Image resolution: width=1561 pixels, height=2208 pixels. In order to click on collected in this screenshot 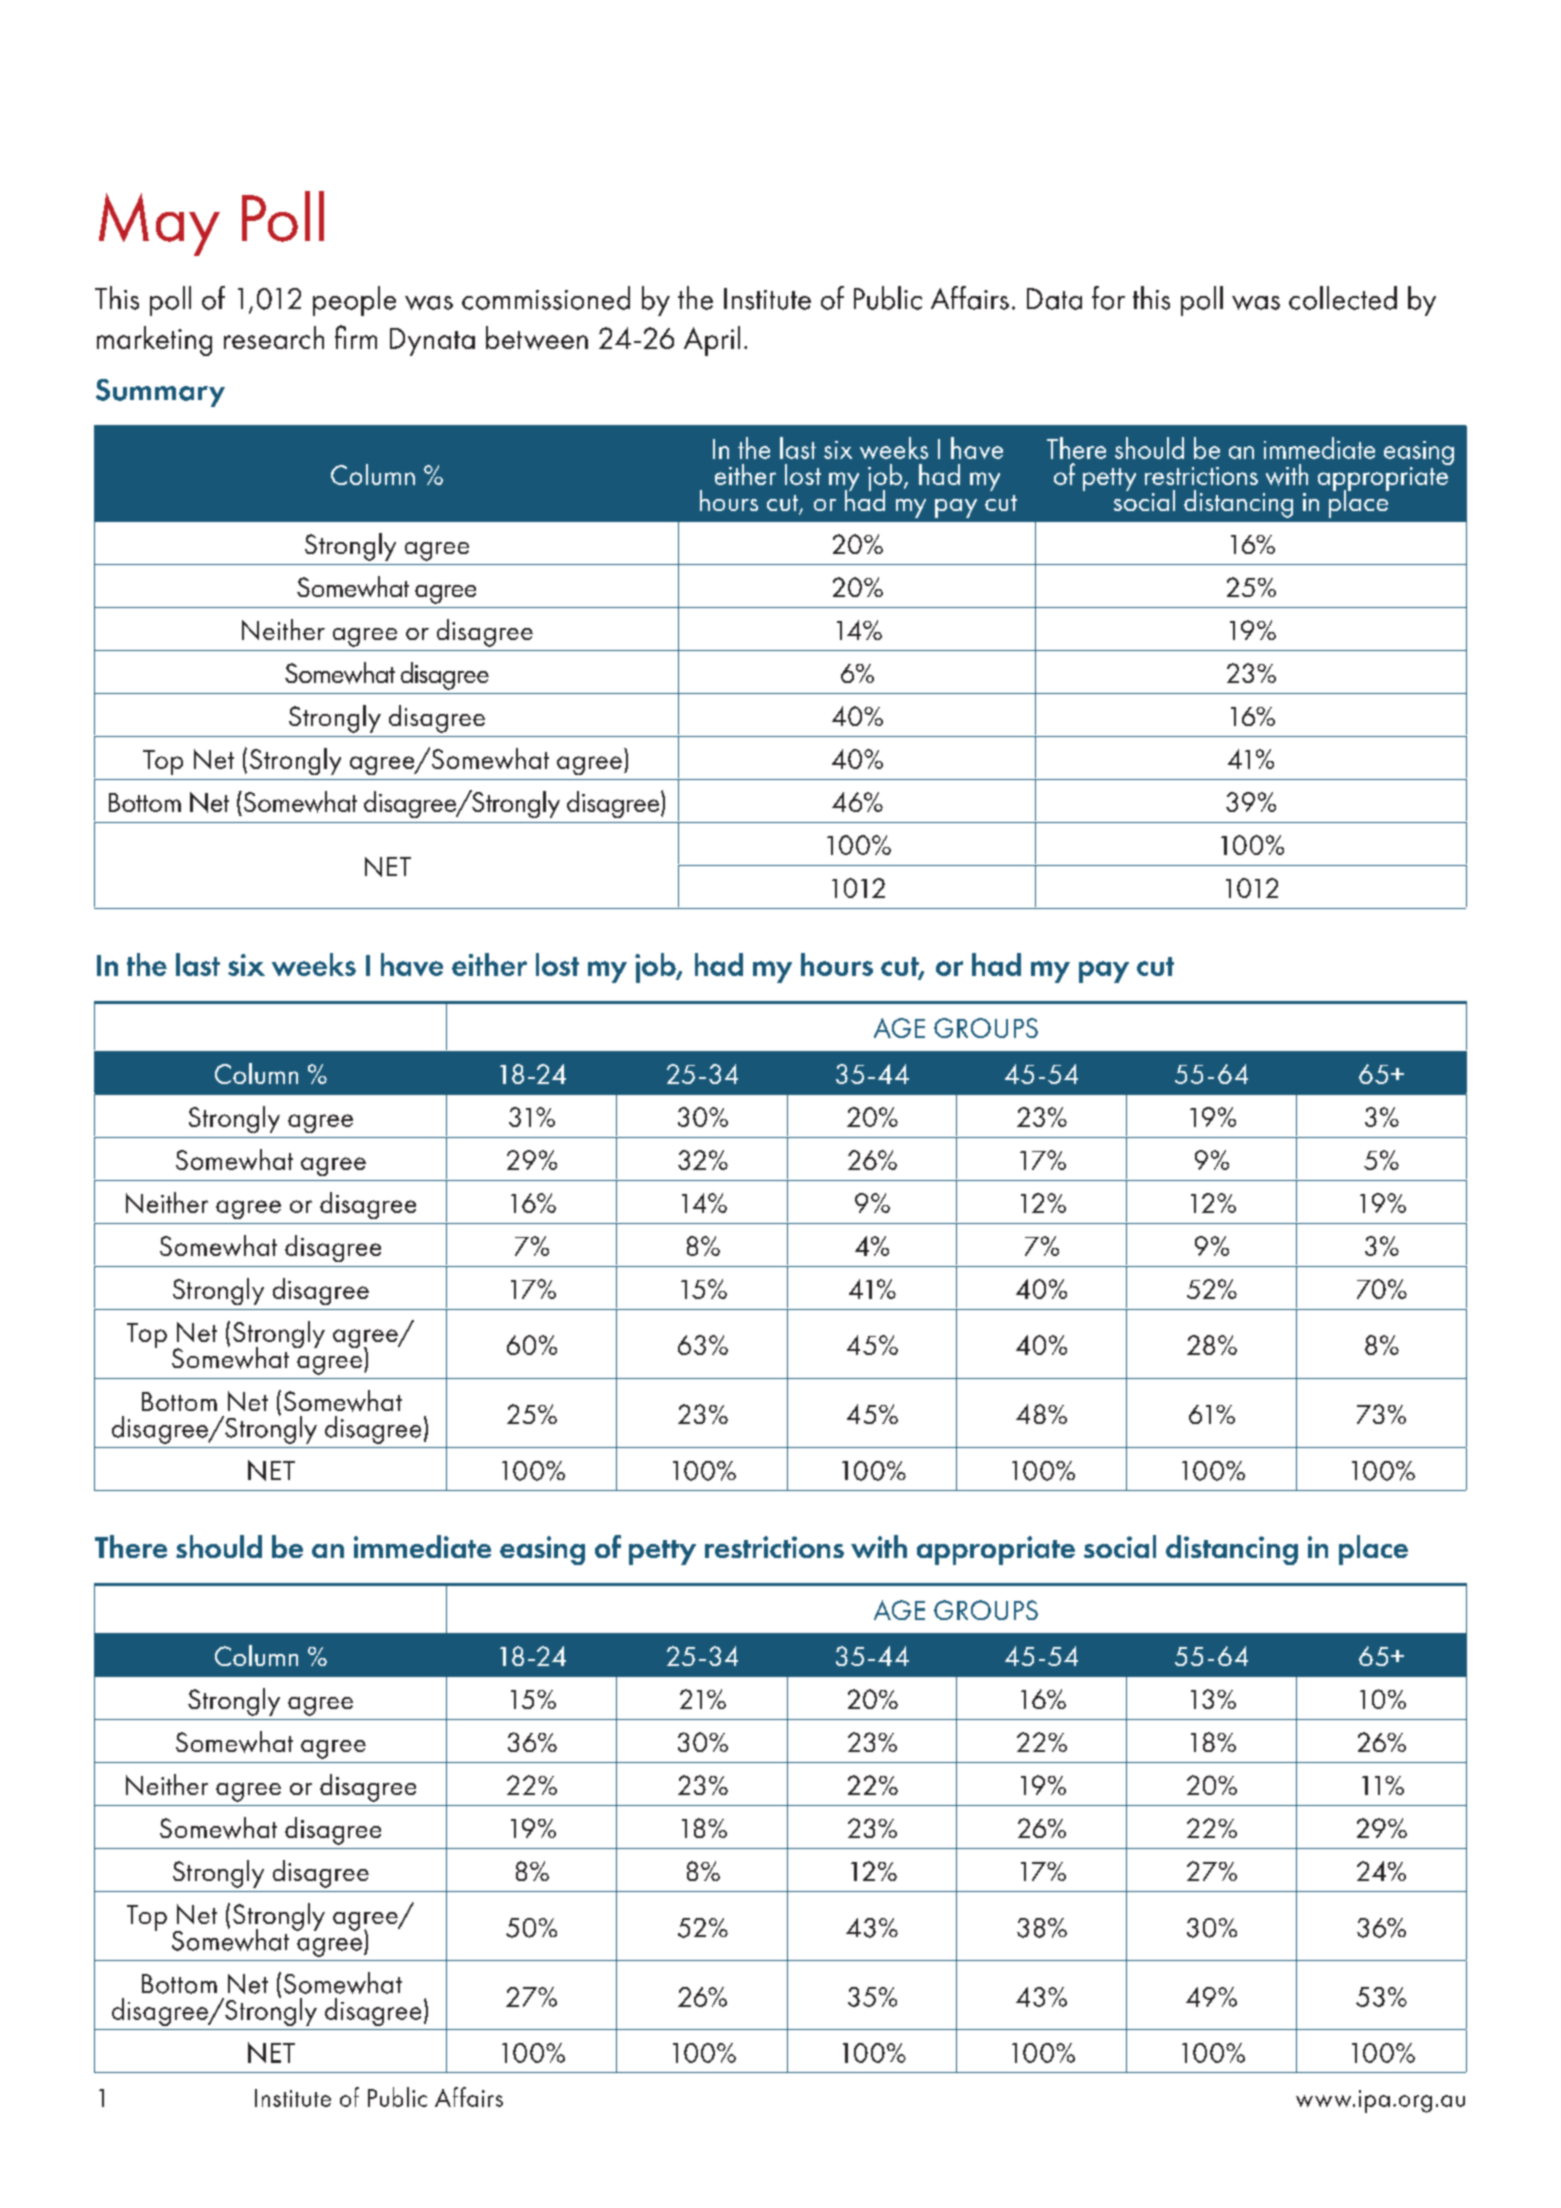, I will do `click(1343, 298)`.
